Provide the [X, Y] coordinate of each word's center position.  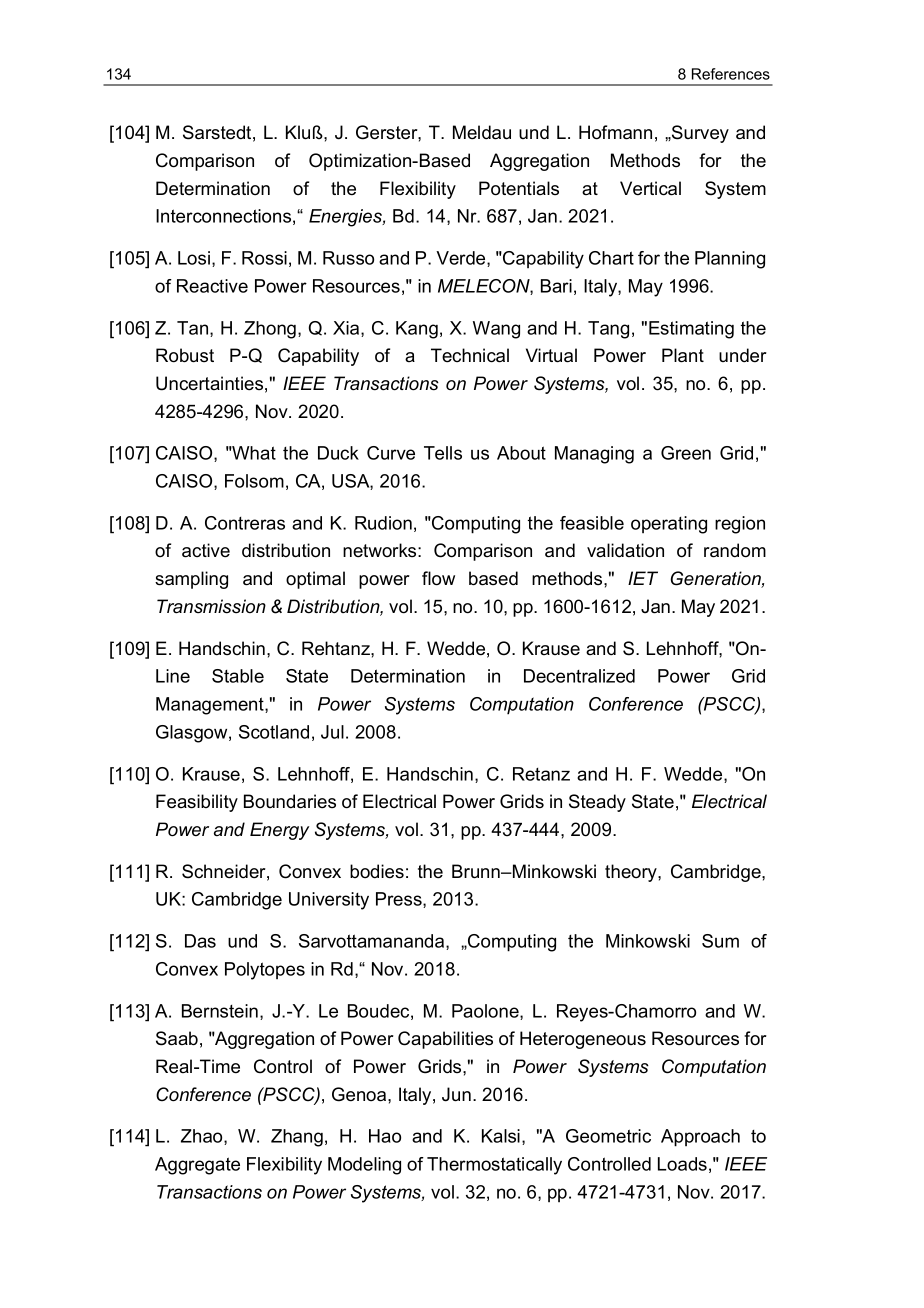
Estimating [691, 330]
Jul [332, 732]
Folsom [254, 481]
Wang [496, 330]
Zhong [270, 330]
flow [438, 578]
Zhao [203, 1137]
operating [669, 525]
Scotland [274, 732]
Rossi [264, 258]
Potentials [519, 188]
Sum [720, 941]
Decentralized [579, 676]
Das [200, 941]
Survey [699, 134]
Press [400, 900]
